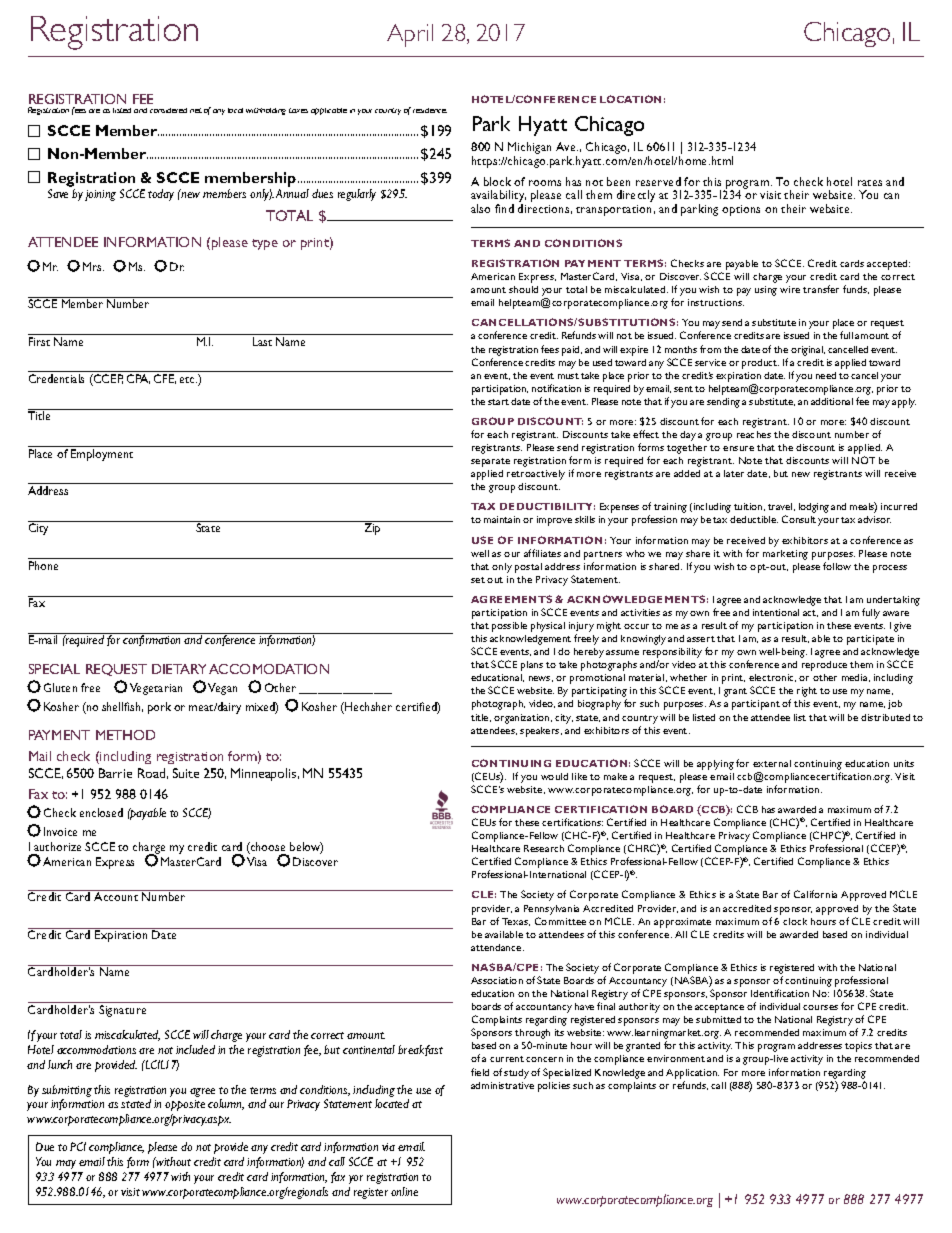 The image size is (952, 1233). What do you see at coordinates (776, 612) in the screenshot?
I see `intentional` at bounding box center [776, 612].
